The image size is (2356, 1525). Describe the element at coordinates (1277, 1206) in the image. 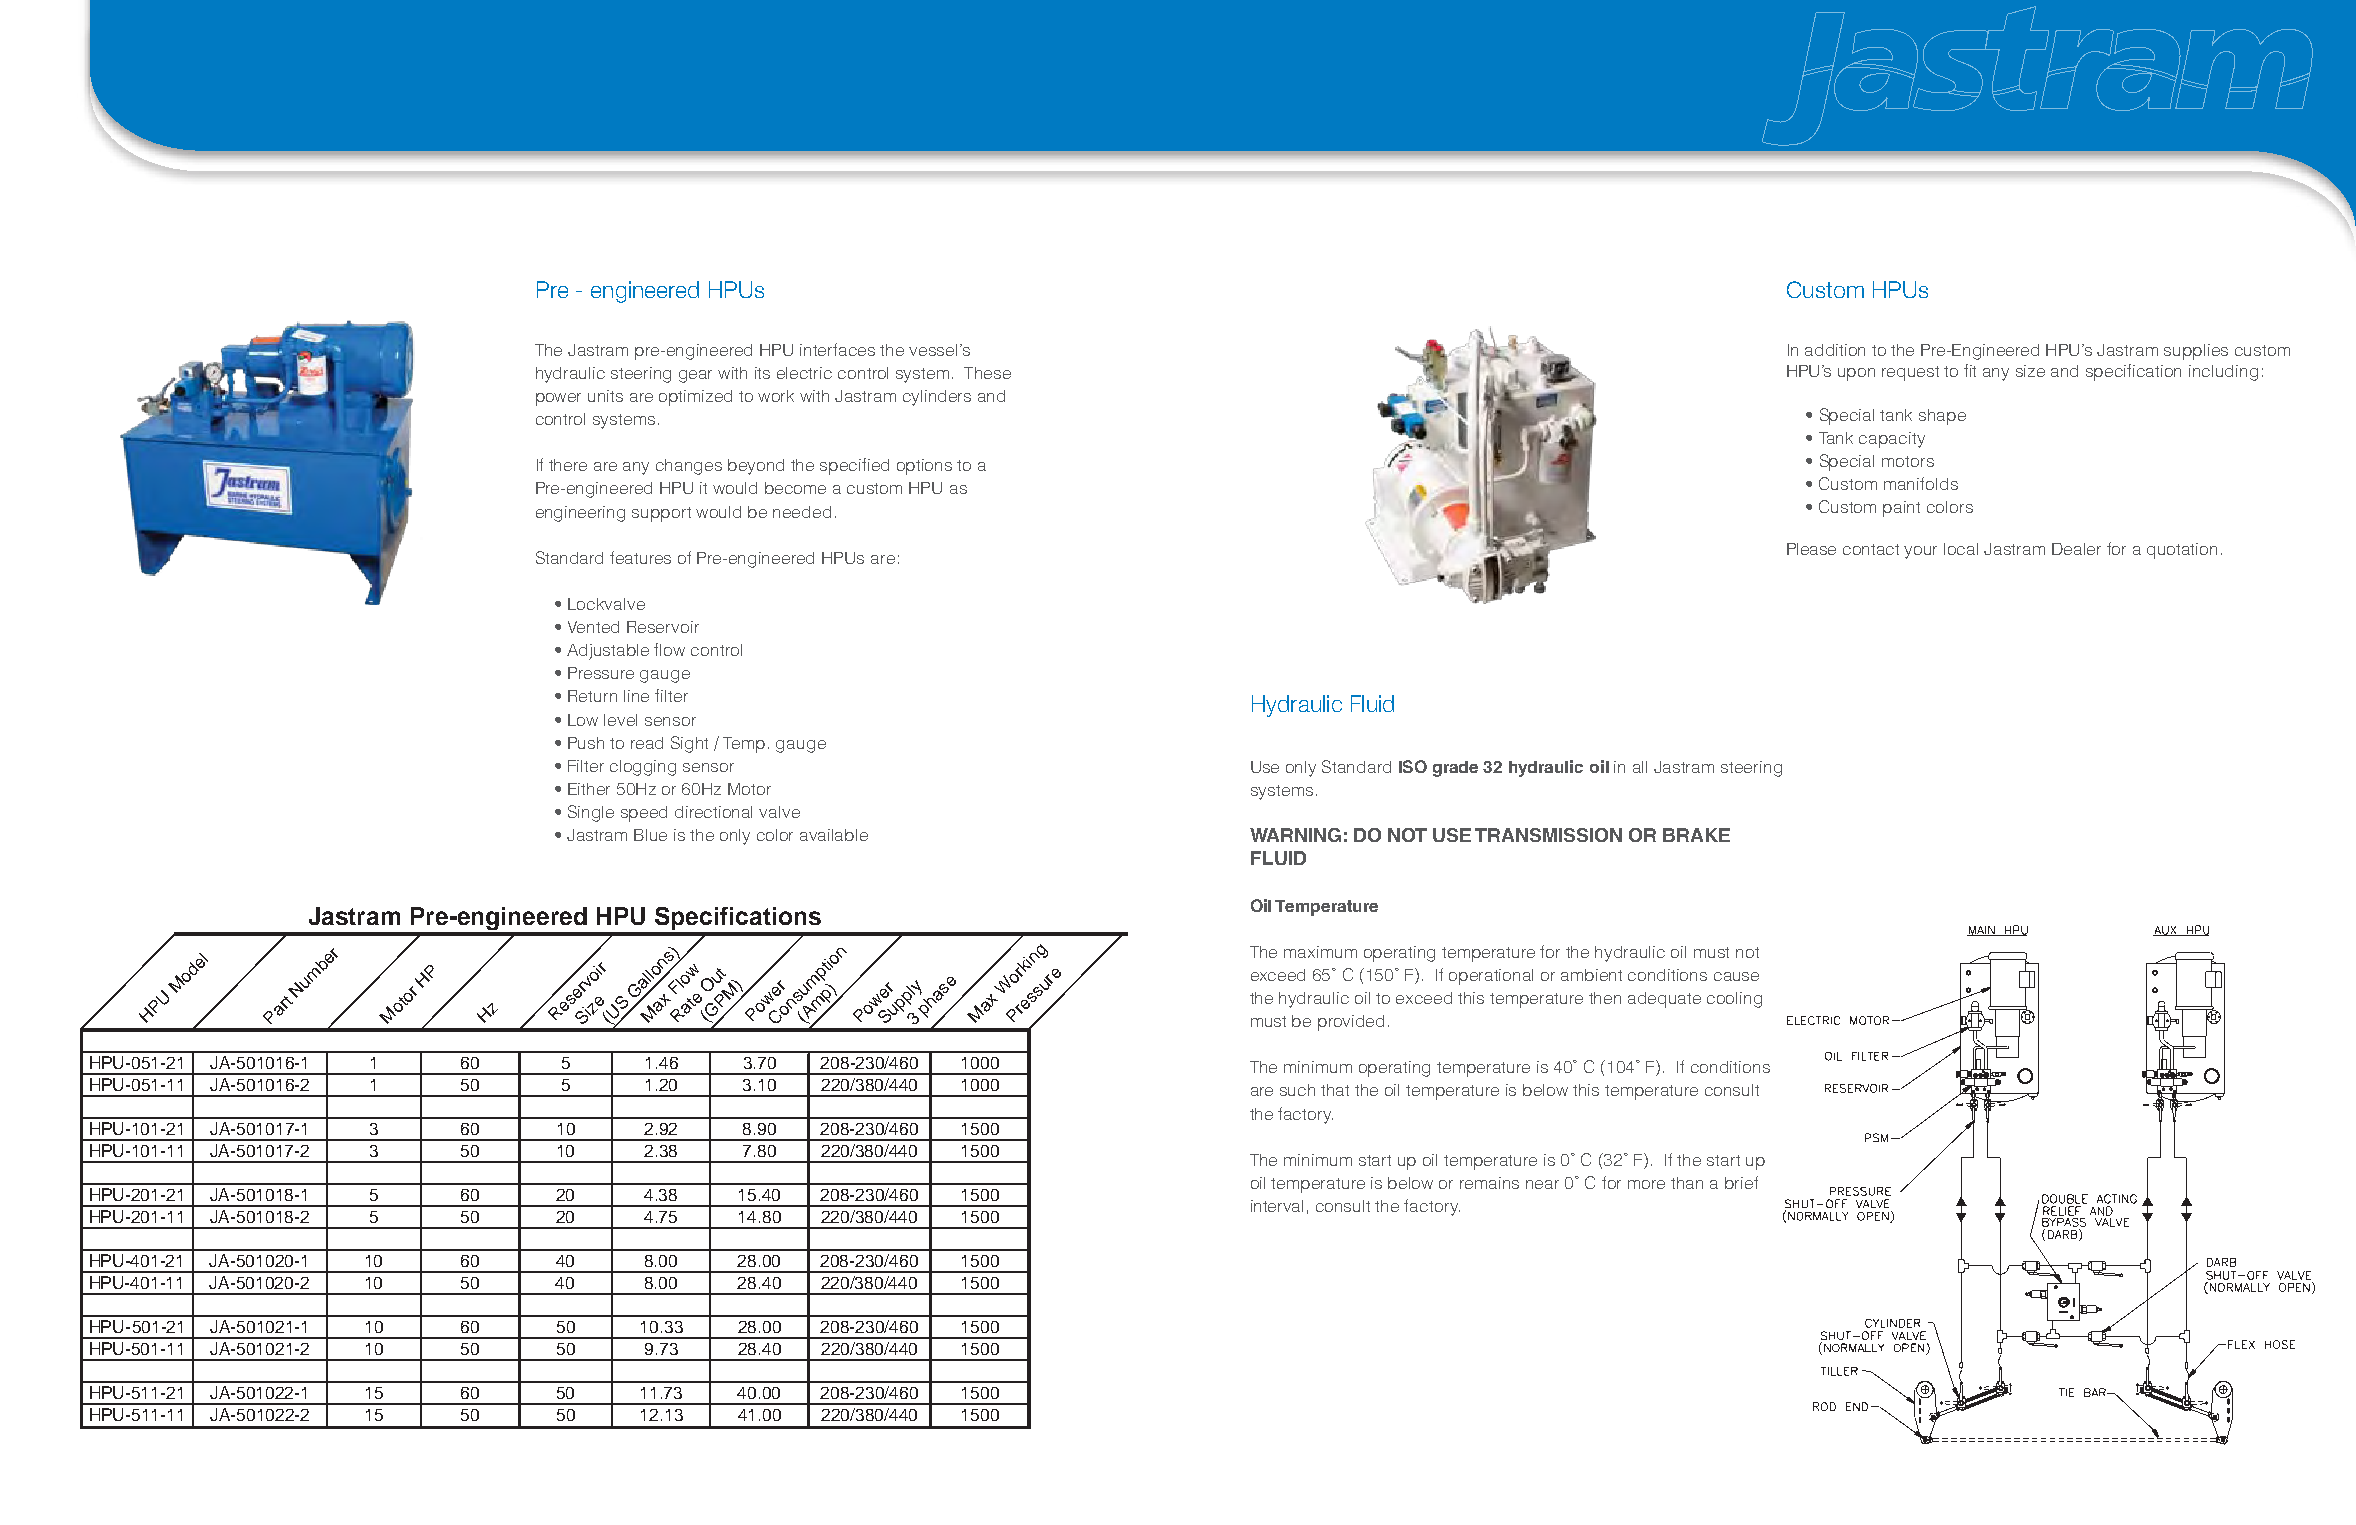

I see `interval` at that location.
